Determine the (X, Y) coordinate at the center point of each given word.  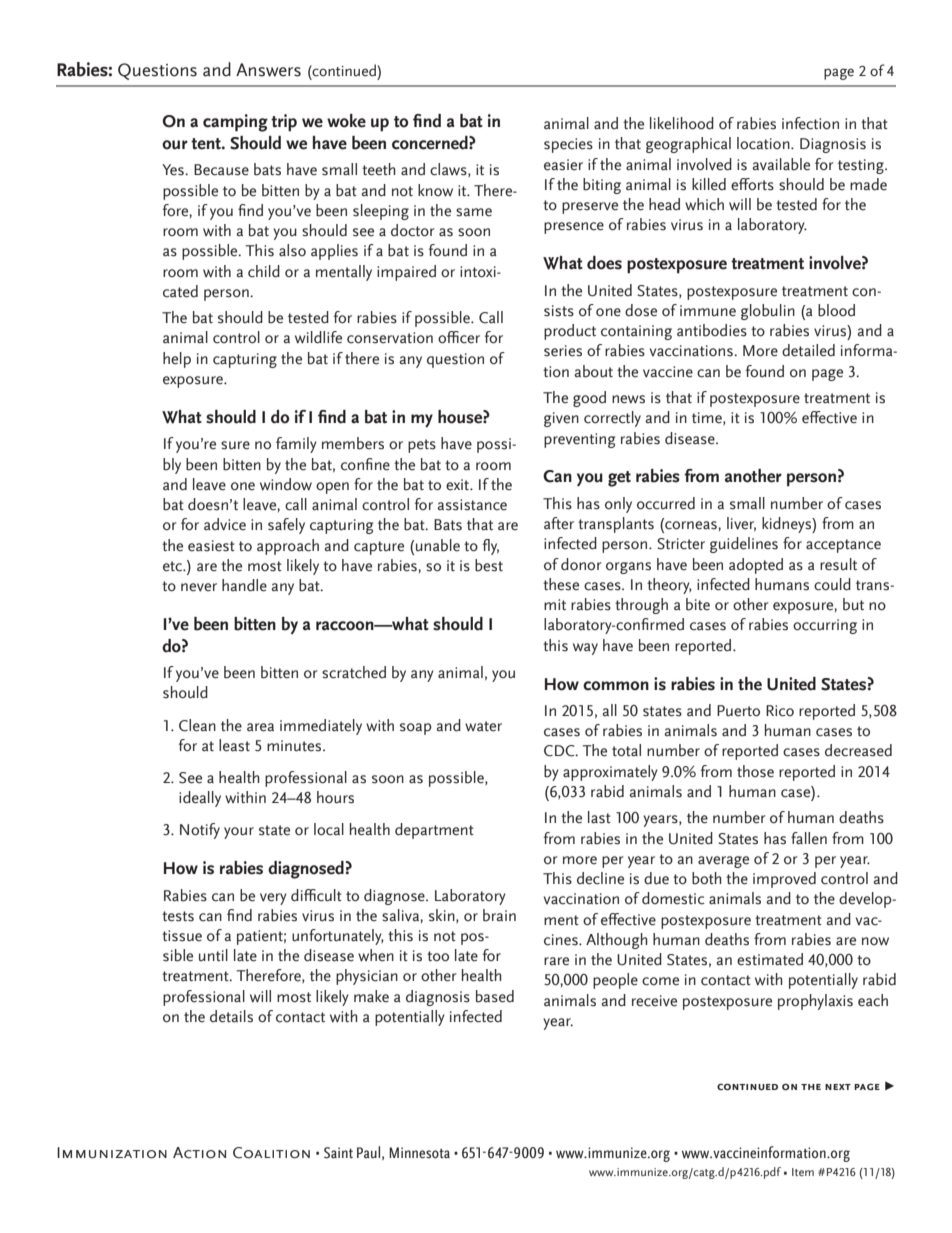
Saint (338, 1153)
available (781, 164)
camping (235, 123)
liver (741, 524)
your (239, 833)
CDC (560, 751)
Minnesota (419, 1153)
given (561, 419)
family (296, 445)
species (568, 145)
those (755, 771)
